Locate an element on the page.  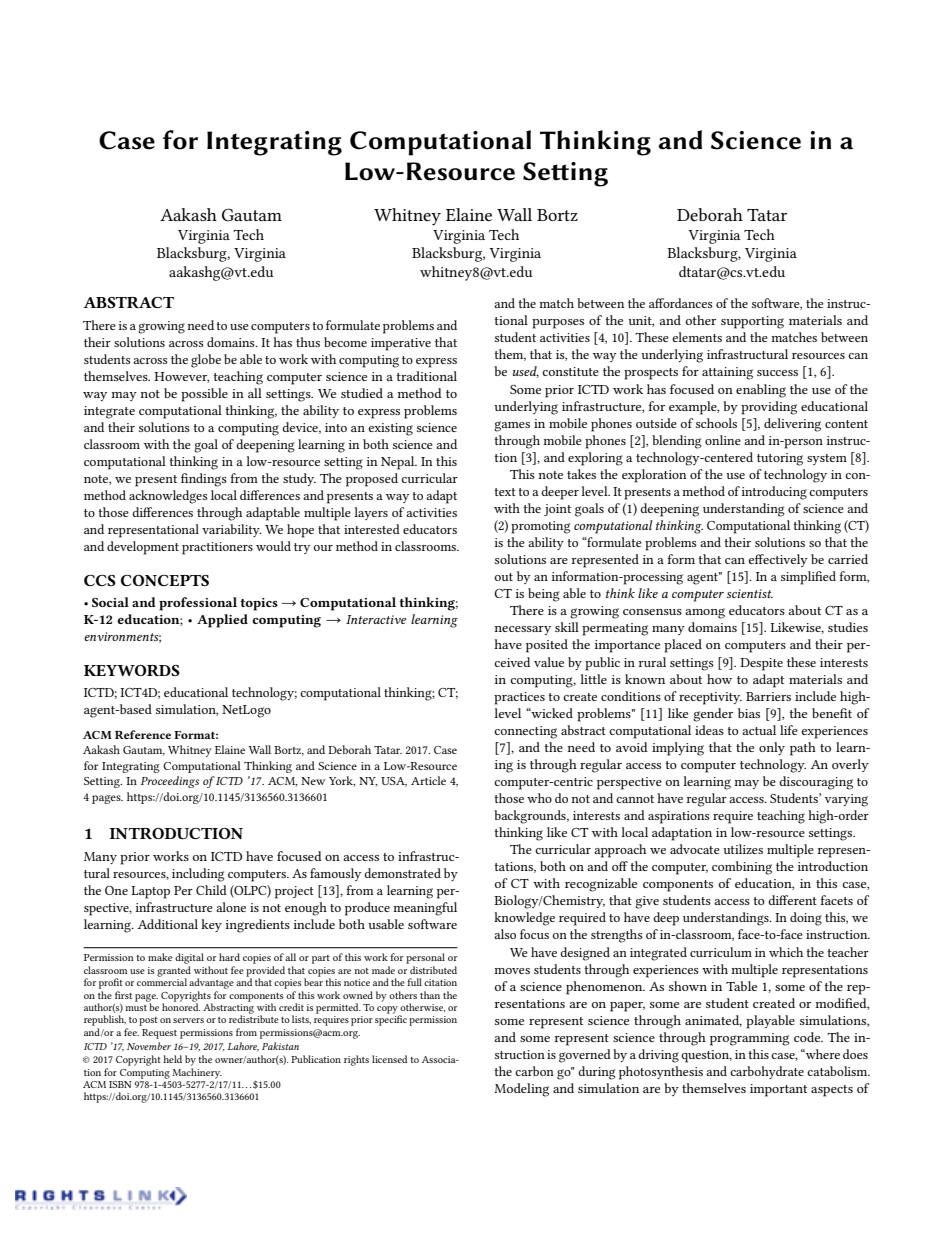
supporting is located at coordinates (752, 322).
